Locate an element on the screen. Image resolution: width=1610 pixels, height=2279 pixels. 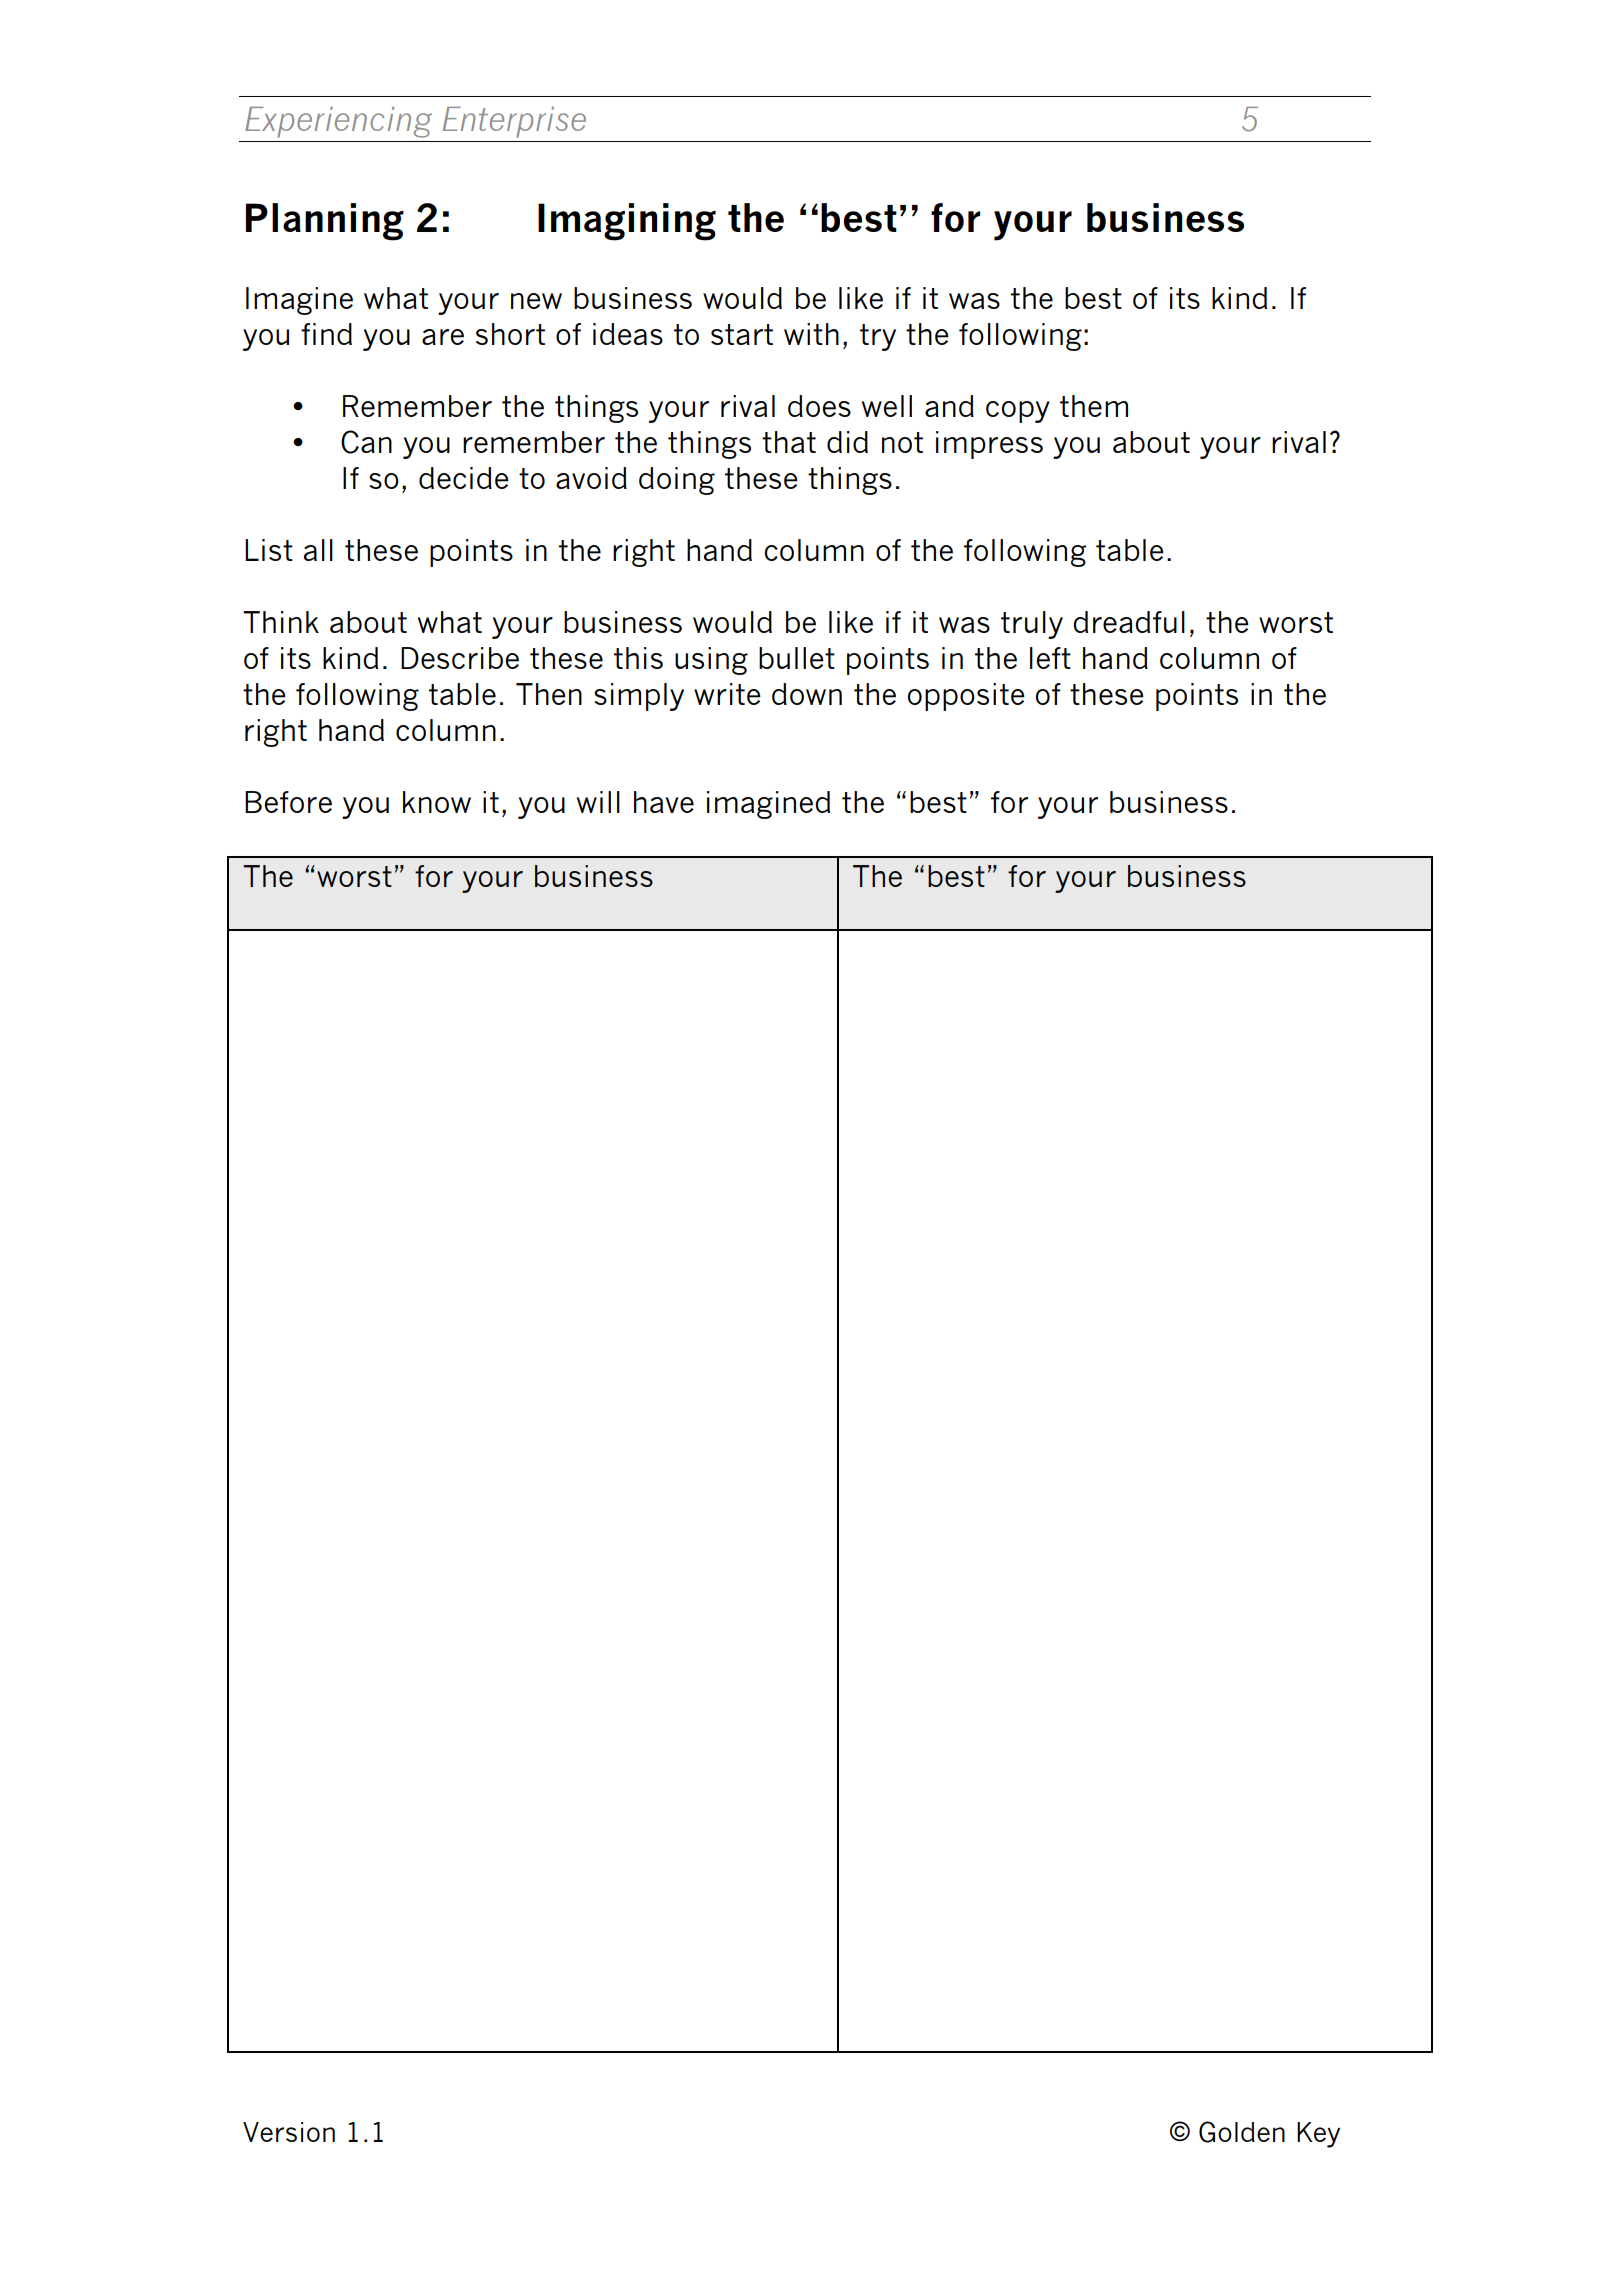
Golden is located at coordinates (1242, 2132).
